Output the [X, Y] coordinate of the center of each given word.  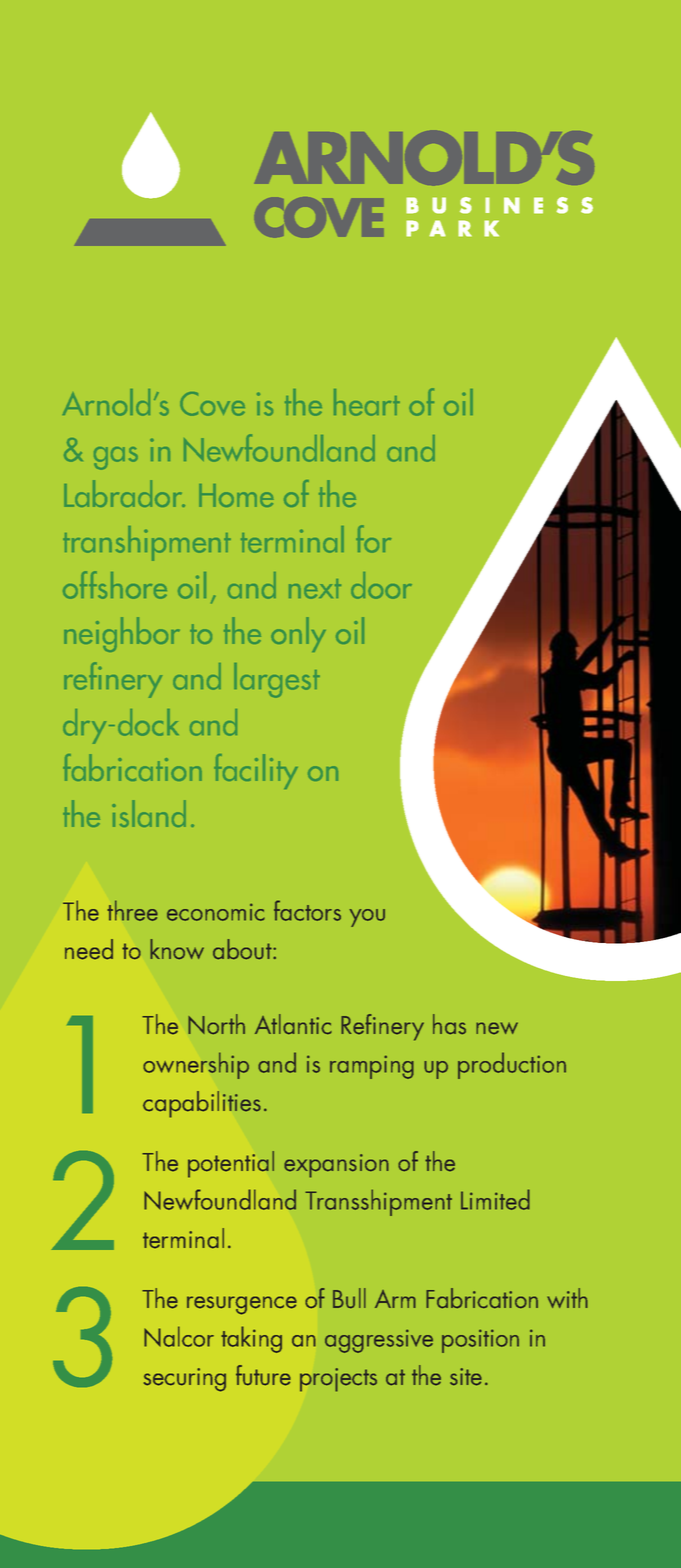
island [149, 813]
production [512, 1065]
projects [338, 1380]
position [480, 1341]
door [381, 585]
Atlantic [293, 1024]
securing [185, 1380]
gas [116, 458]
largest [277, 680]
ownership [196, 1065]
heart [367, 402]
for [373, 539]
